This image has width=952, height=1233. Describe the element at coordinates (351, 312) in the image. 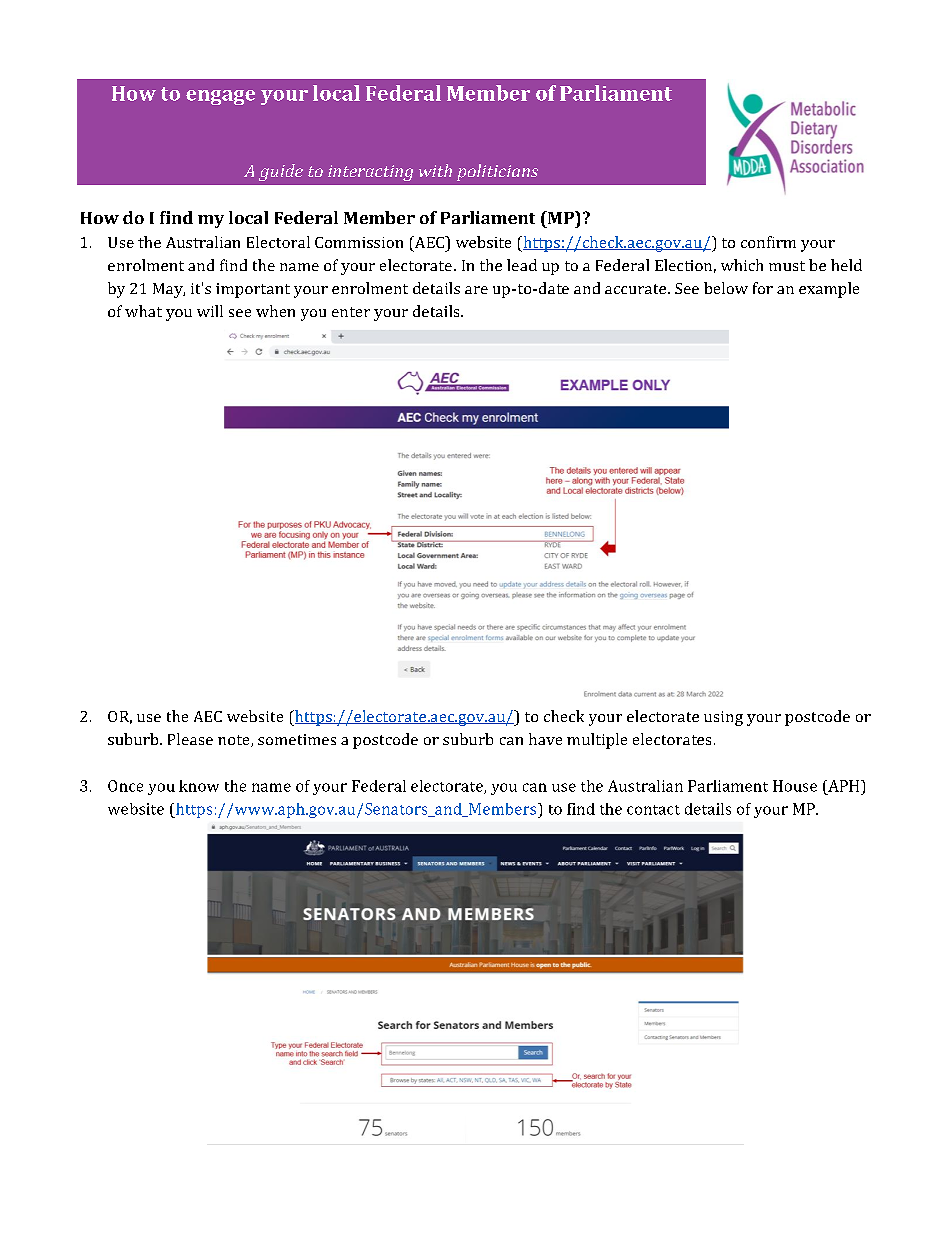

I see `enter` at that location.
